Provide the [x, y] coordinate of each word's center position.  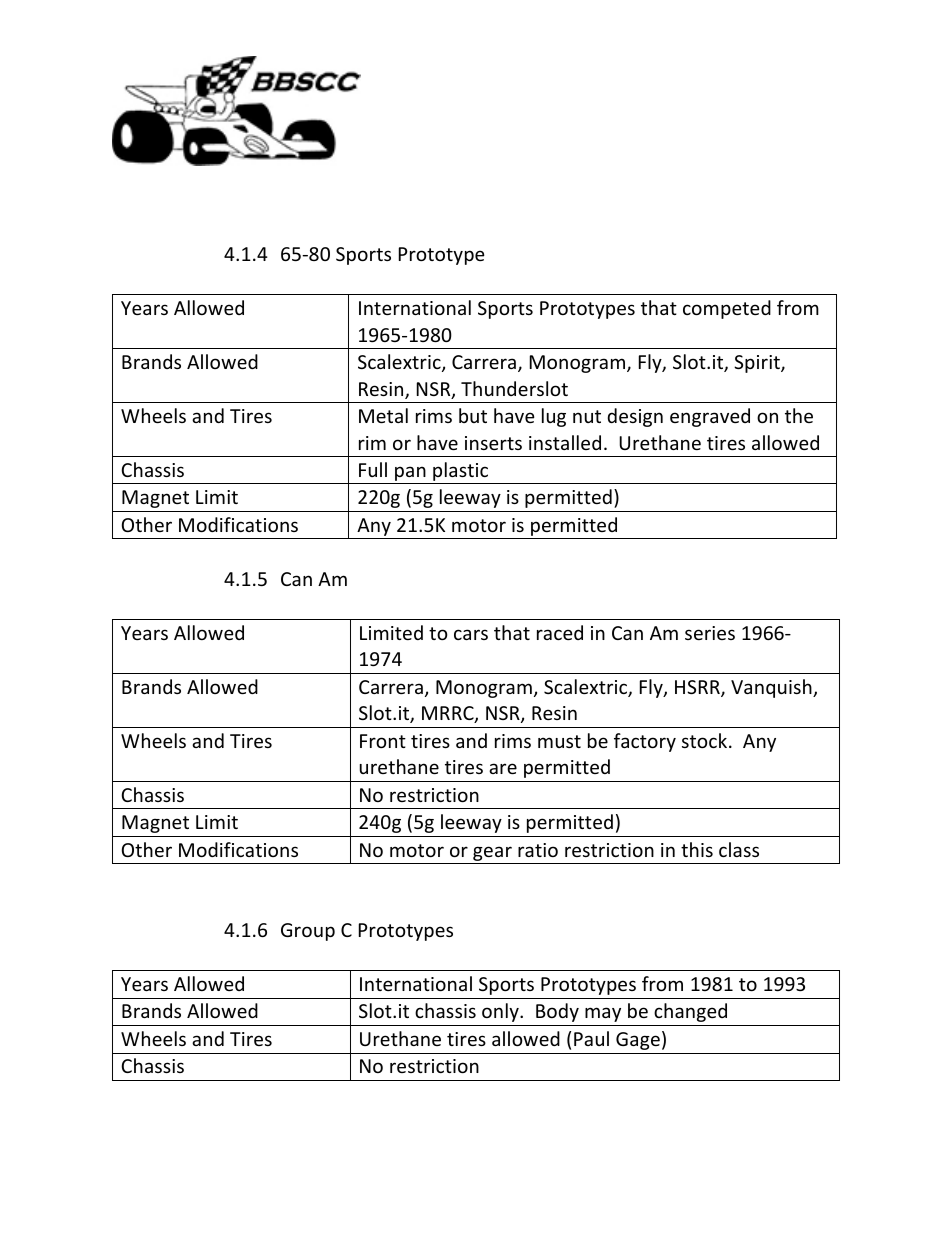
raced [560, 632]
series [710, 633]
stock [704, 740]
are [503, 768]
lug [554, 417]
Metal [383, 415]
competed [727, 309]
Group [308, 932]
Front [383, 741]
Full [373, 469]
